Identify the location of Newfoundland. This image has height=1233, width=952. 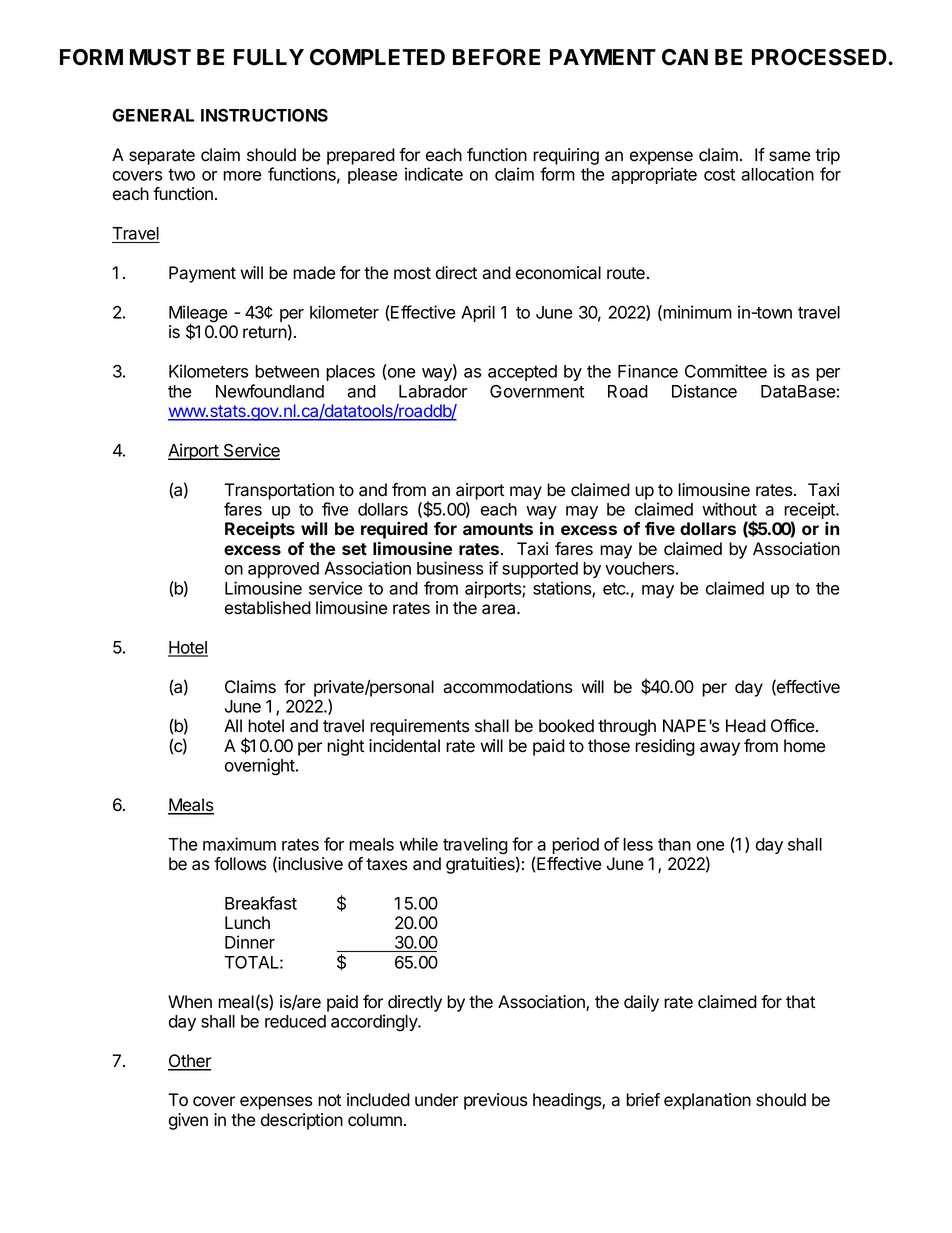
(270, 391).
